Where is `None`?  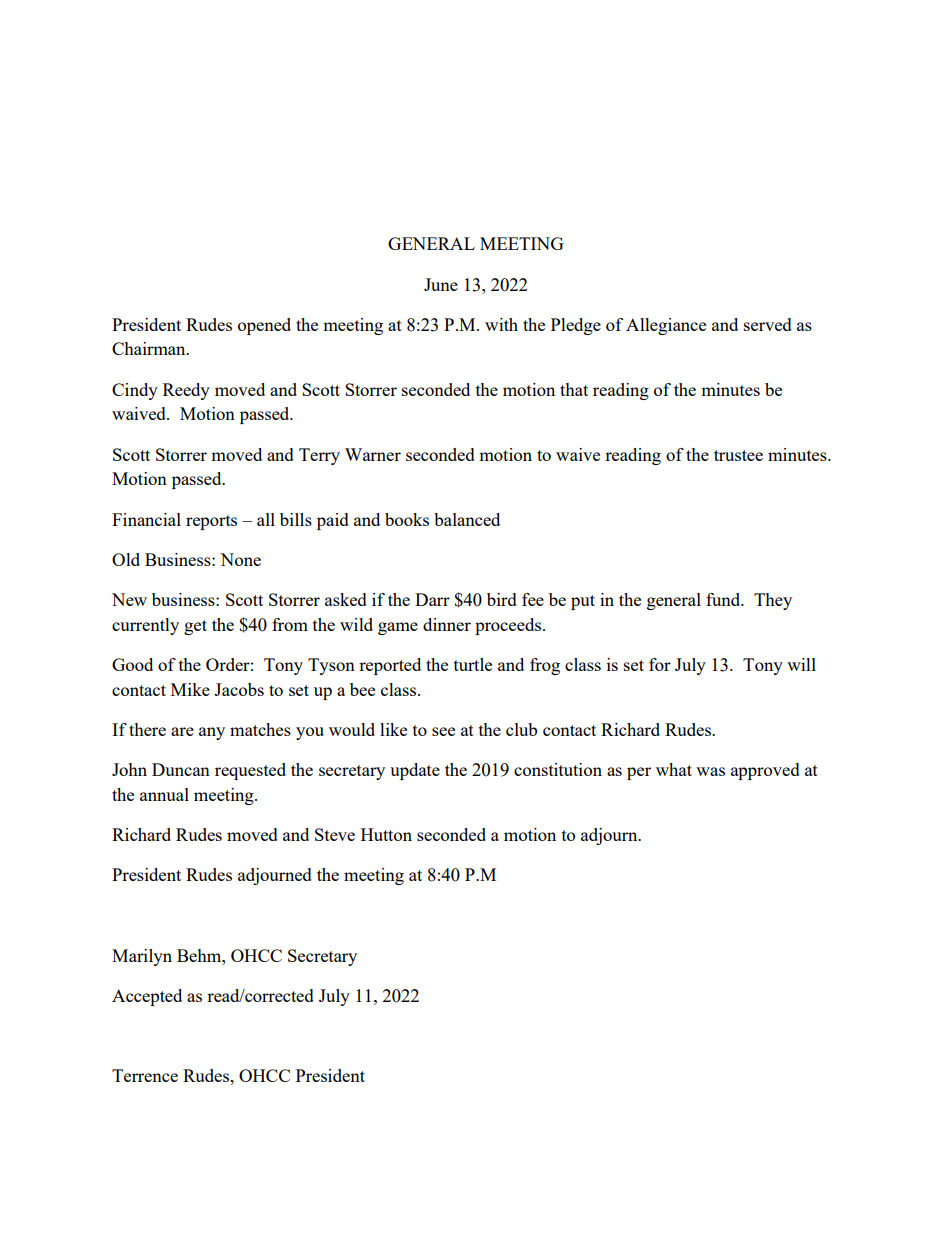 None is located at coordinates (240, 559).
